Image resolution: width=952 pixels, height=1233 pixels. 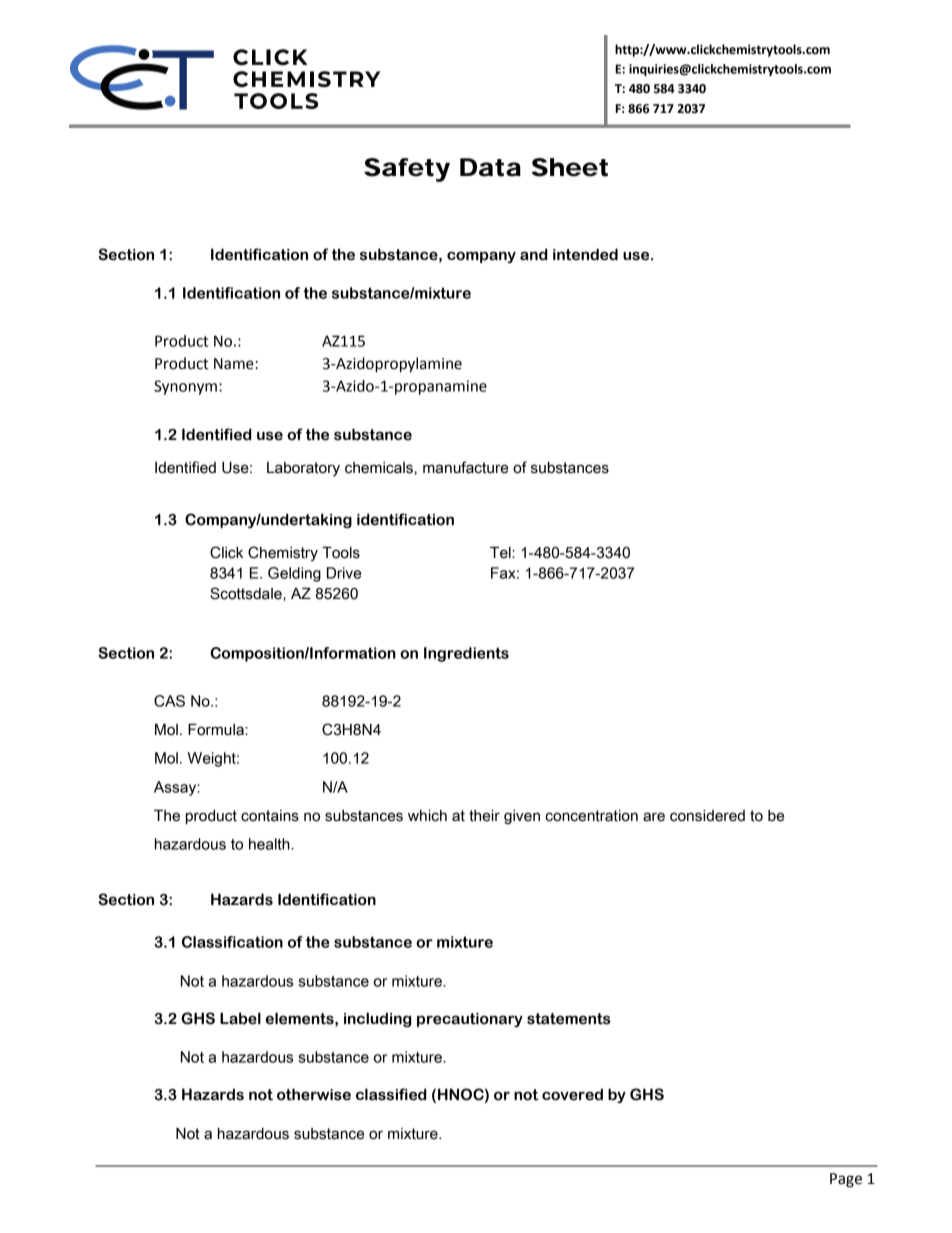 I want to click on considered, so click(x=707, y=816).
